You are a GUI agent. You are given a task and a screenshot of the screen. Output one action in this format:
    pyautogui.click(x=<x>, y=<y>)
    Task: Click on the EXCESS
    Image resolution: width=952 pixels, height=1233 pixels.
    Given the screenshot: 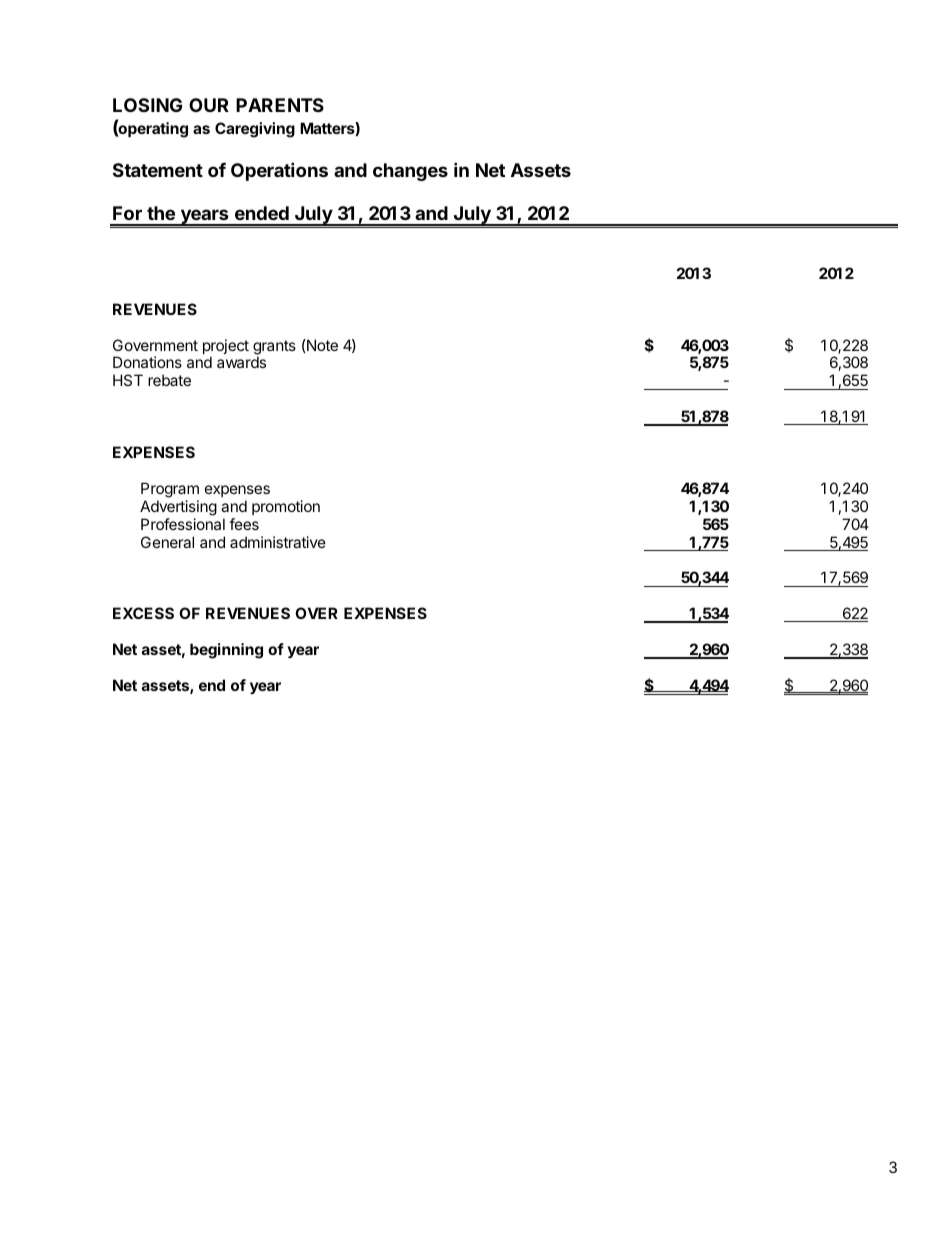 What is the action you would take?
    pyautogui.click(x=143, y=613)
